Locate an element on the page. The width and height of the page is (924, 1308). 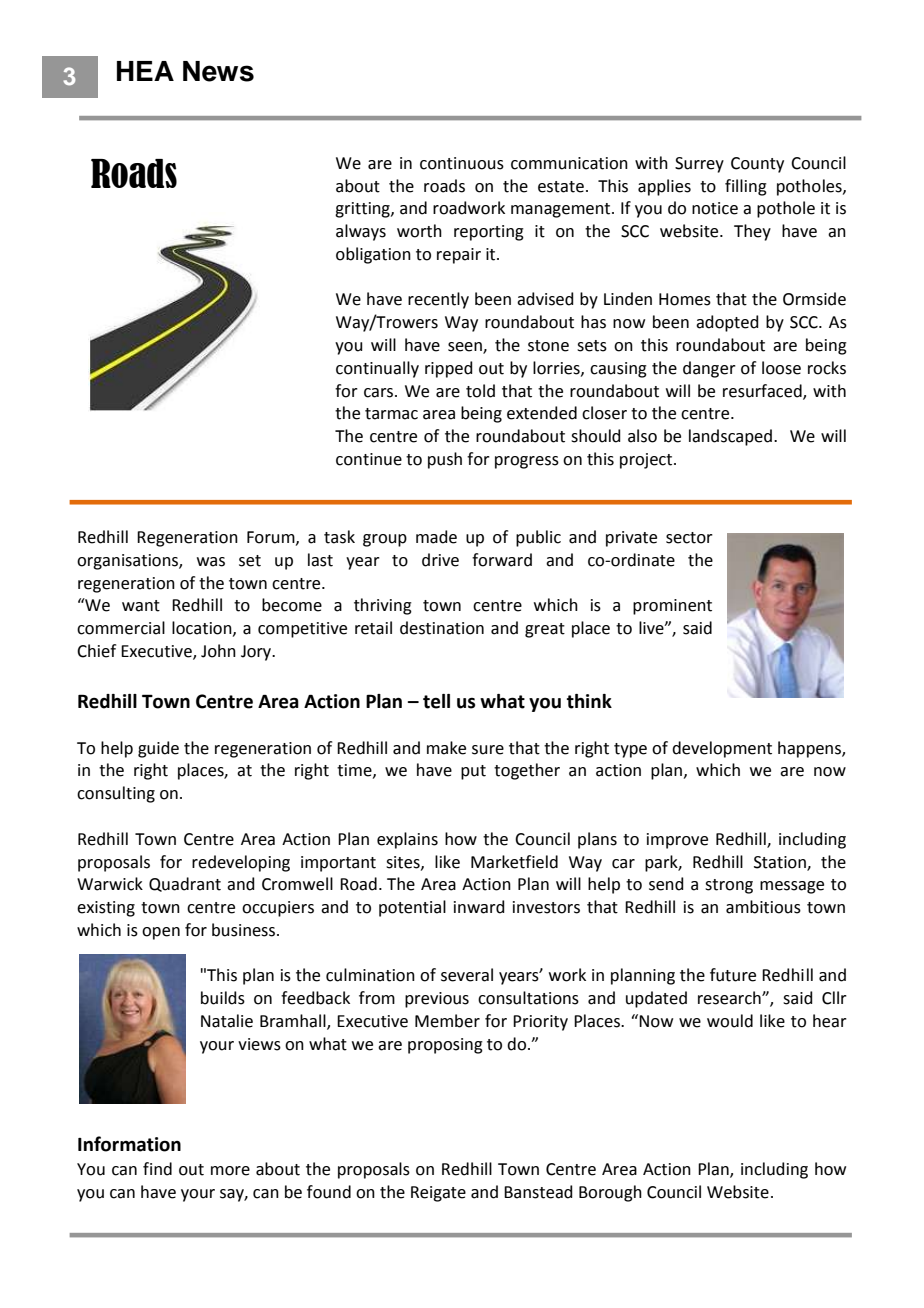
destination is located at coordinates (442, 628).
